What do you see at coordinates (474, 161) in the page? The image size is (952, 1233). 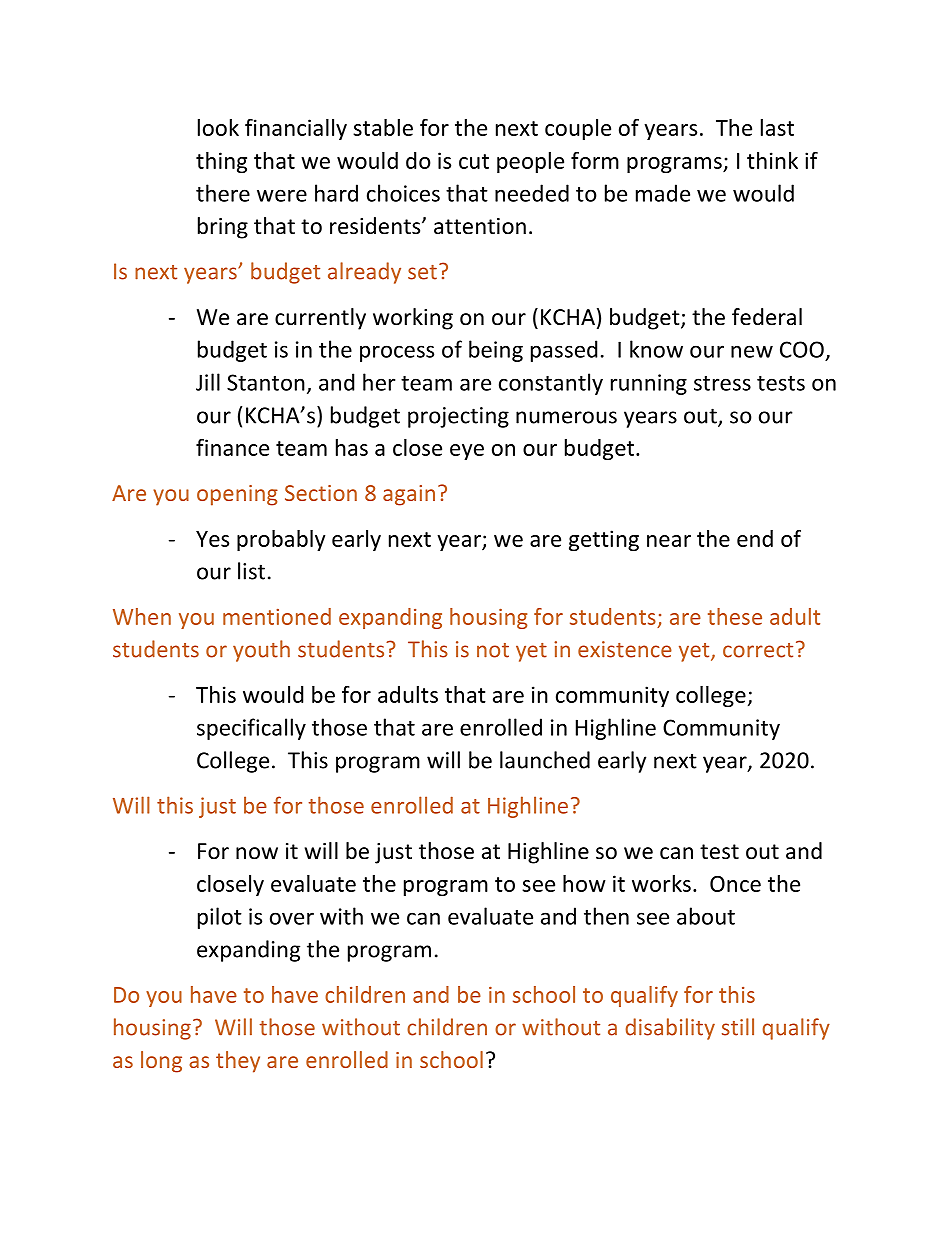 I see `cut` at bounding box center [474, 161].
